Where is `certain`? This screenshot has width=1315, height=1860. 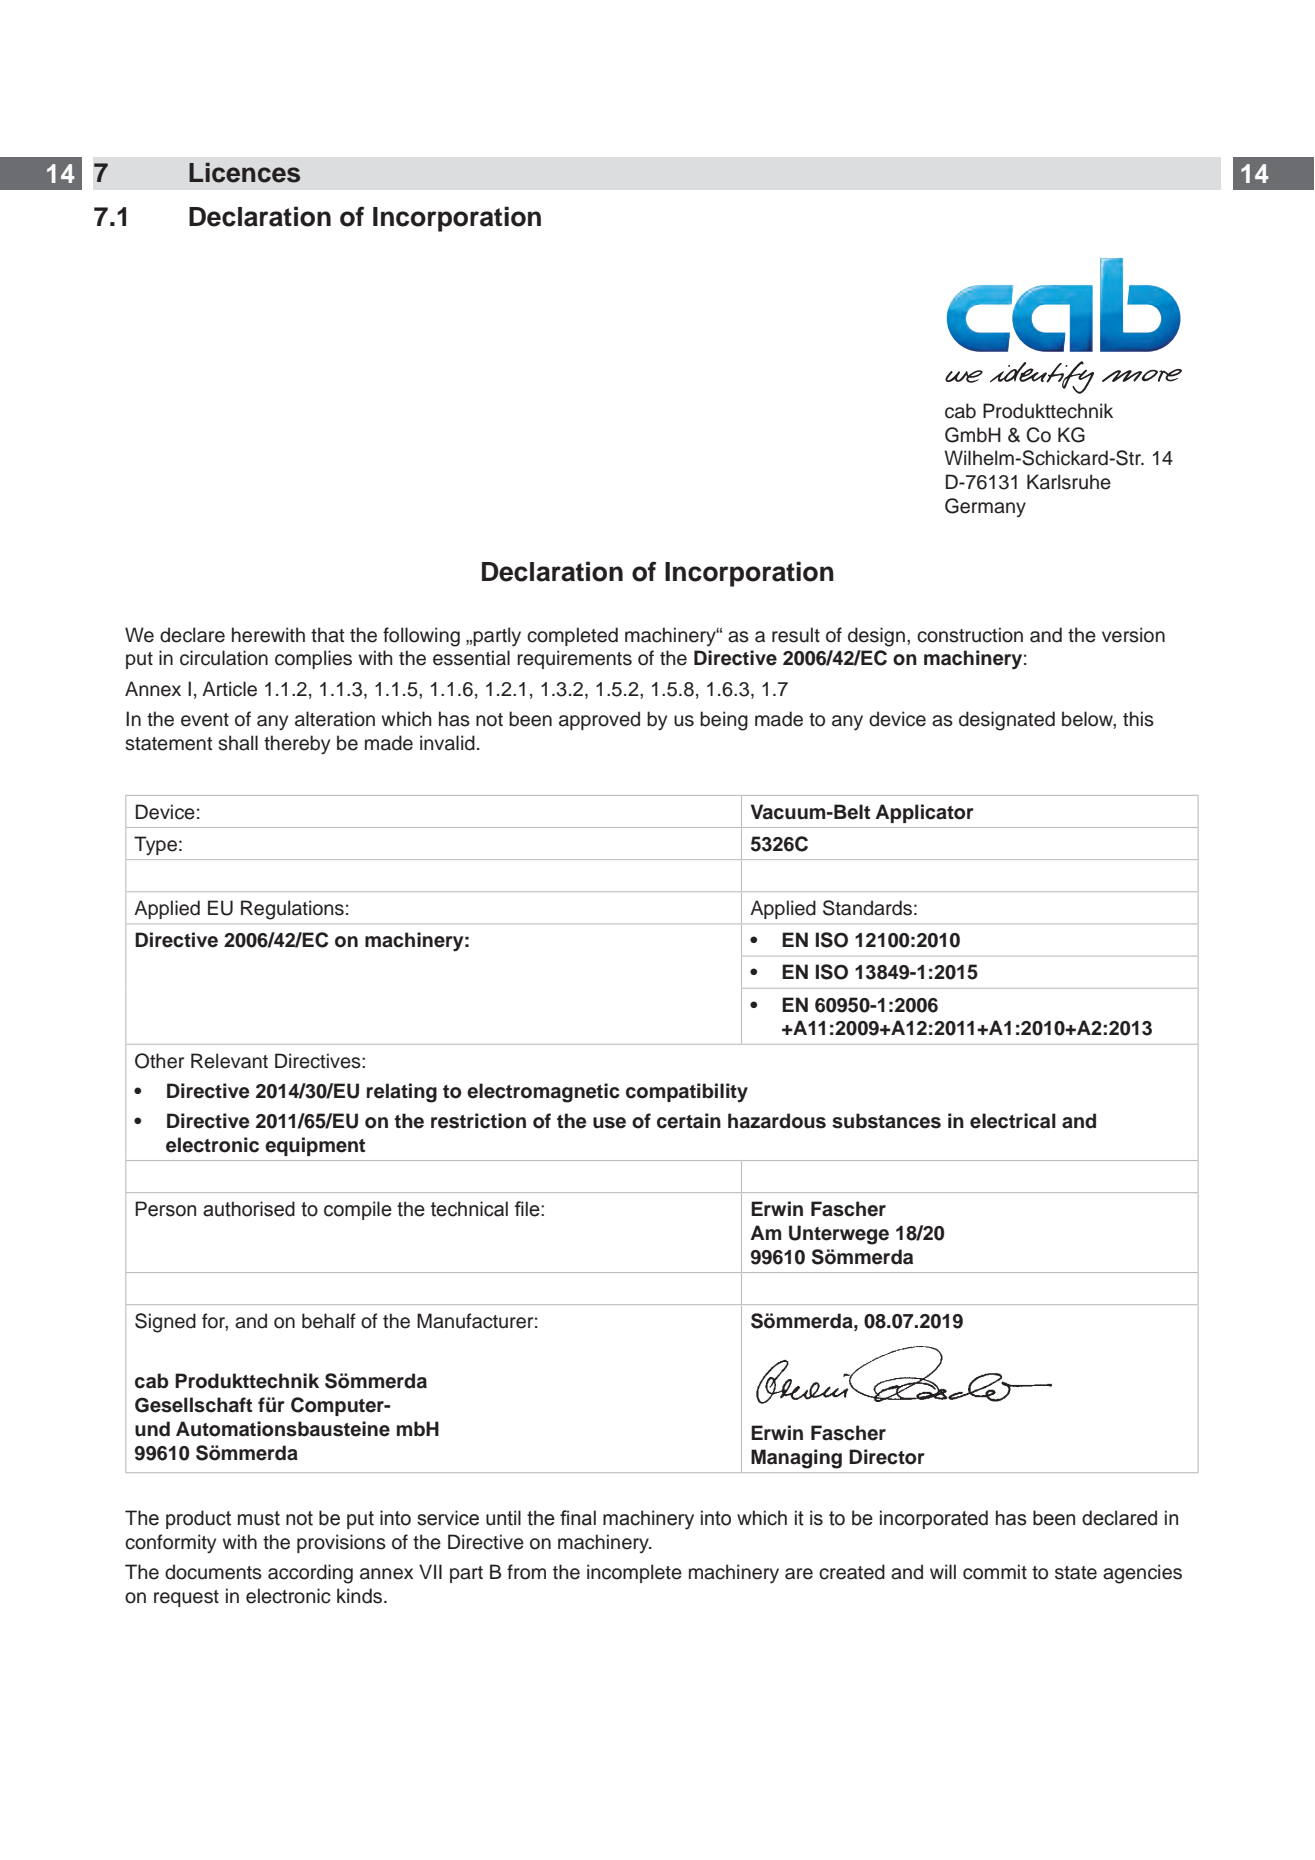
certain is located at coordinates (689, 1121).
